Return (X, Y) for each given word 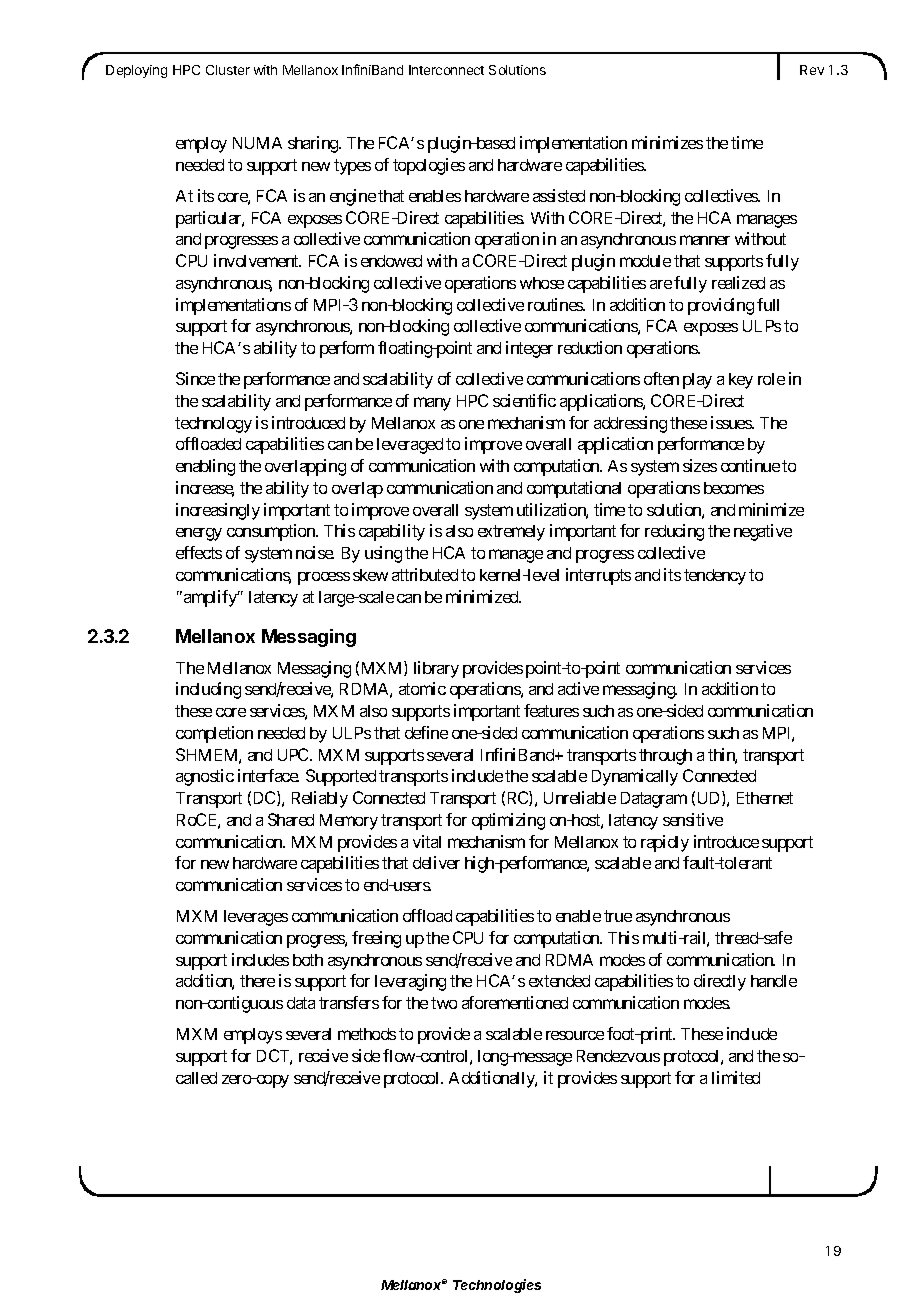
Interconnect (446, 70)
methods (367, 1034)
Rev (812, 70)
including (208, 690)
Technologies (497, 1286)
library (436, 669)
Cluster (228, 70)
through (665, 757)
